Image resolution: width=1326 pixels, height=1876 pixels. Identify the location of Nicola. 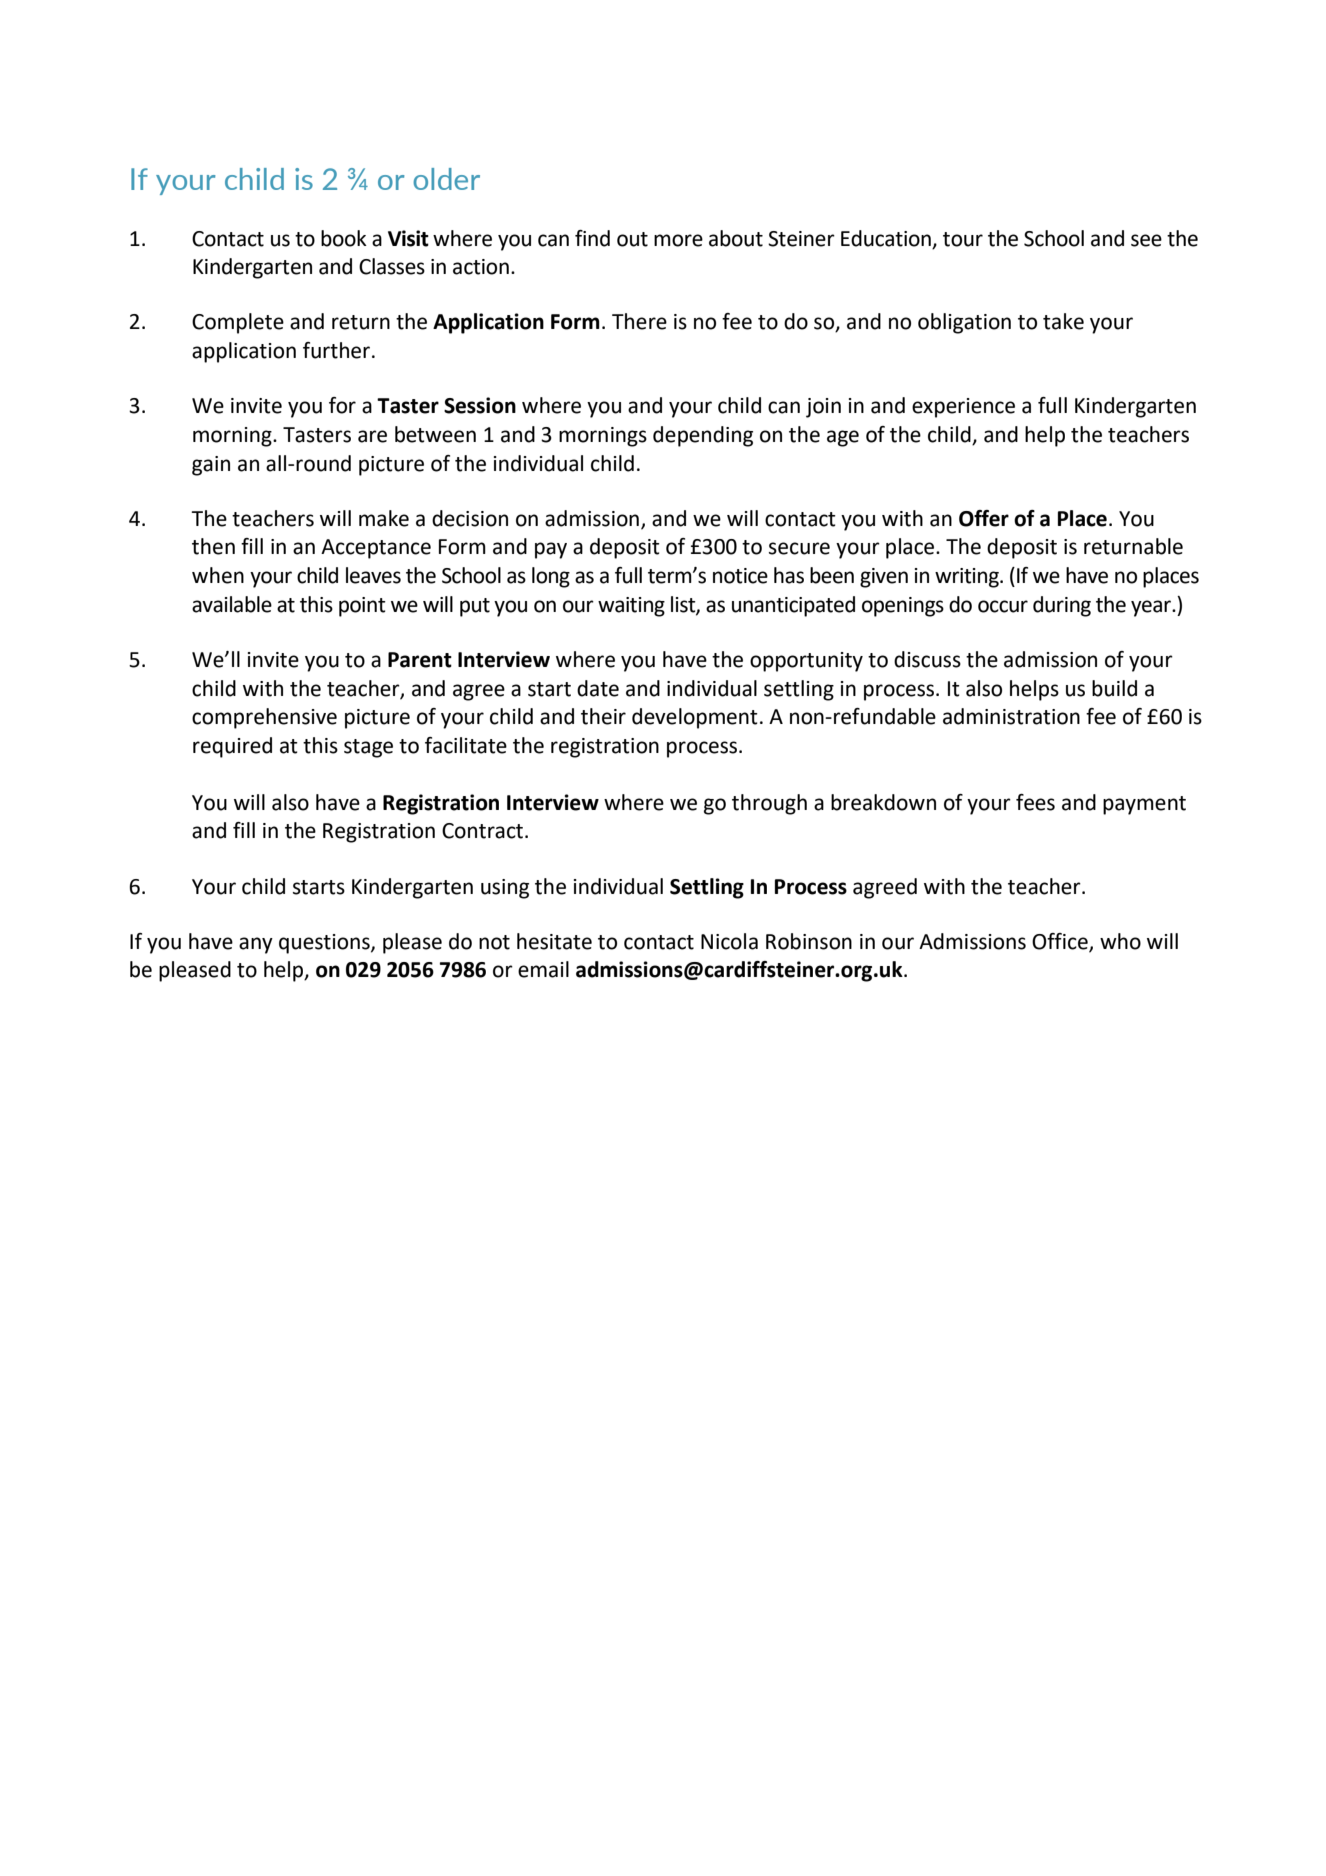
(729, 941).
